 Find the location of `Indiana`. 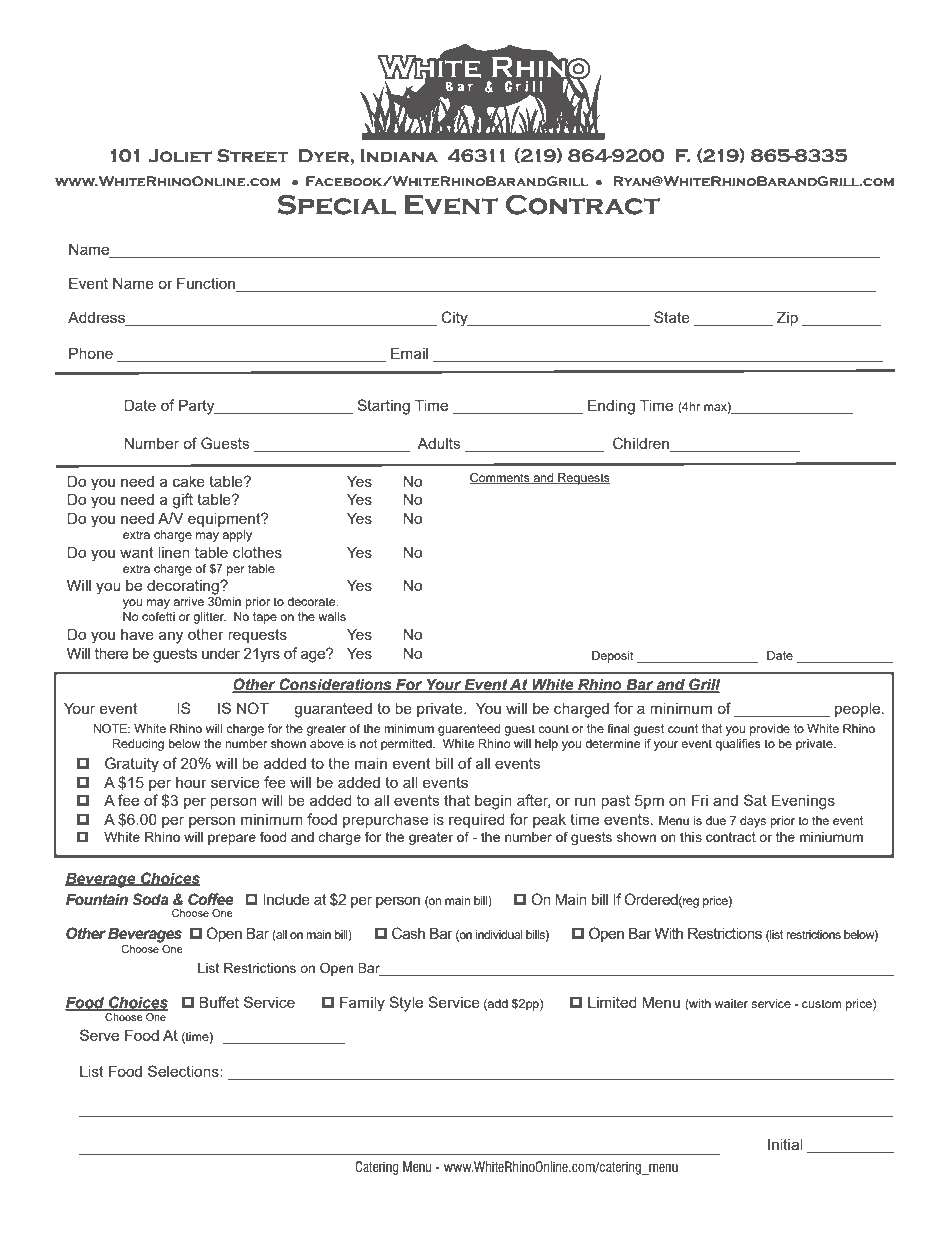

Indiana is located at coordinates (399, 155).
